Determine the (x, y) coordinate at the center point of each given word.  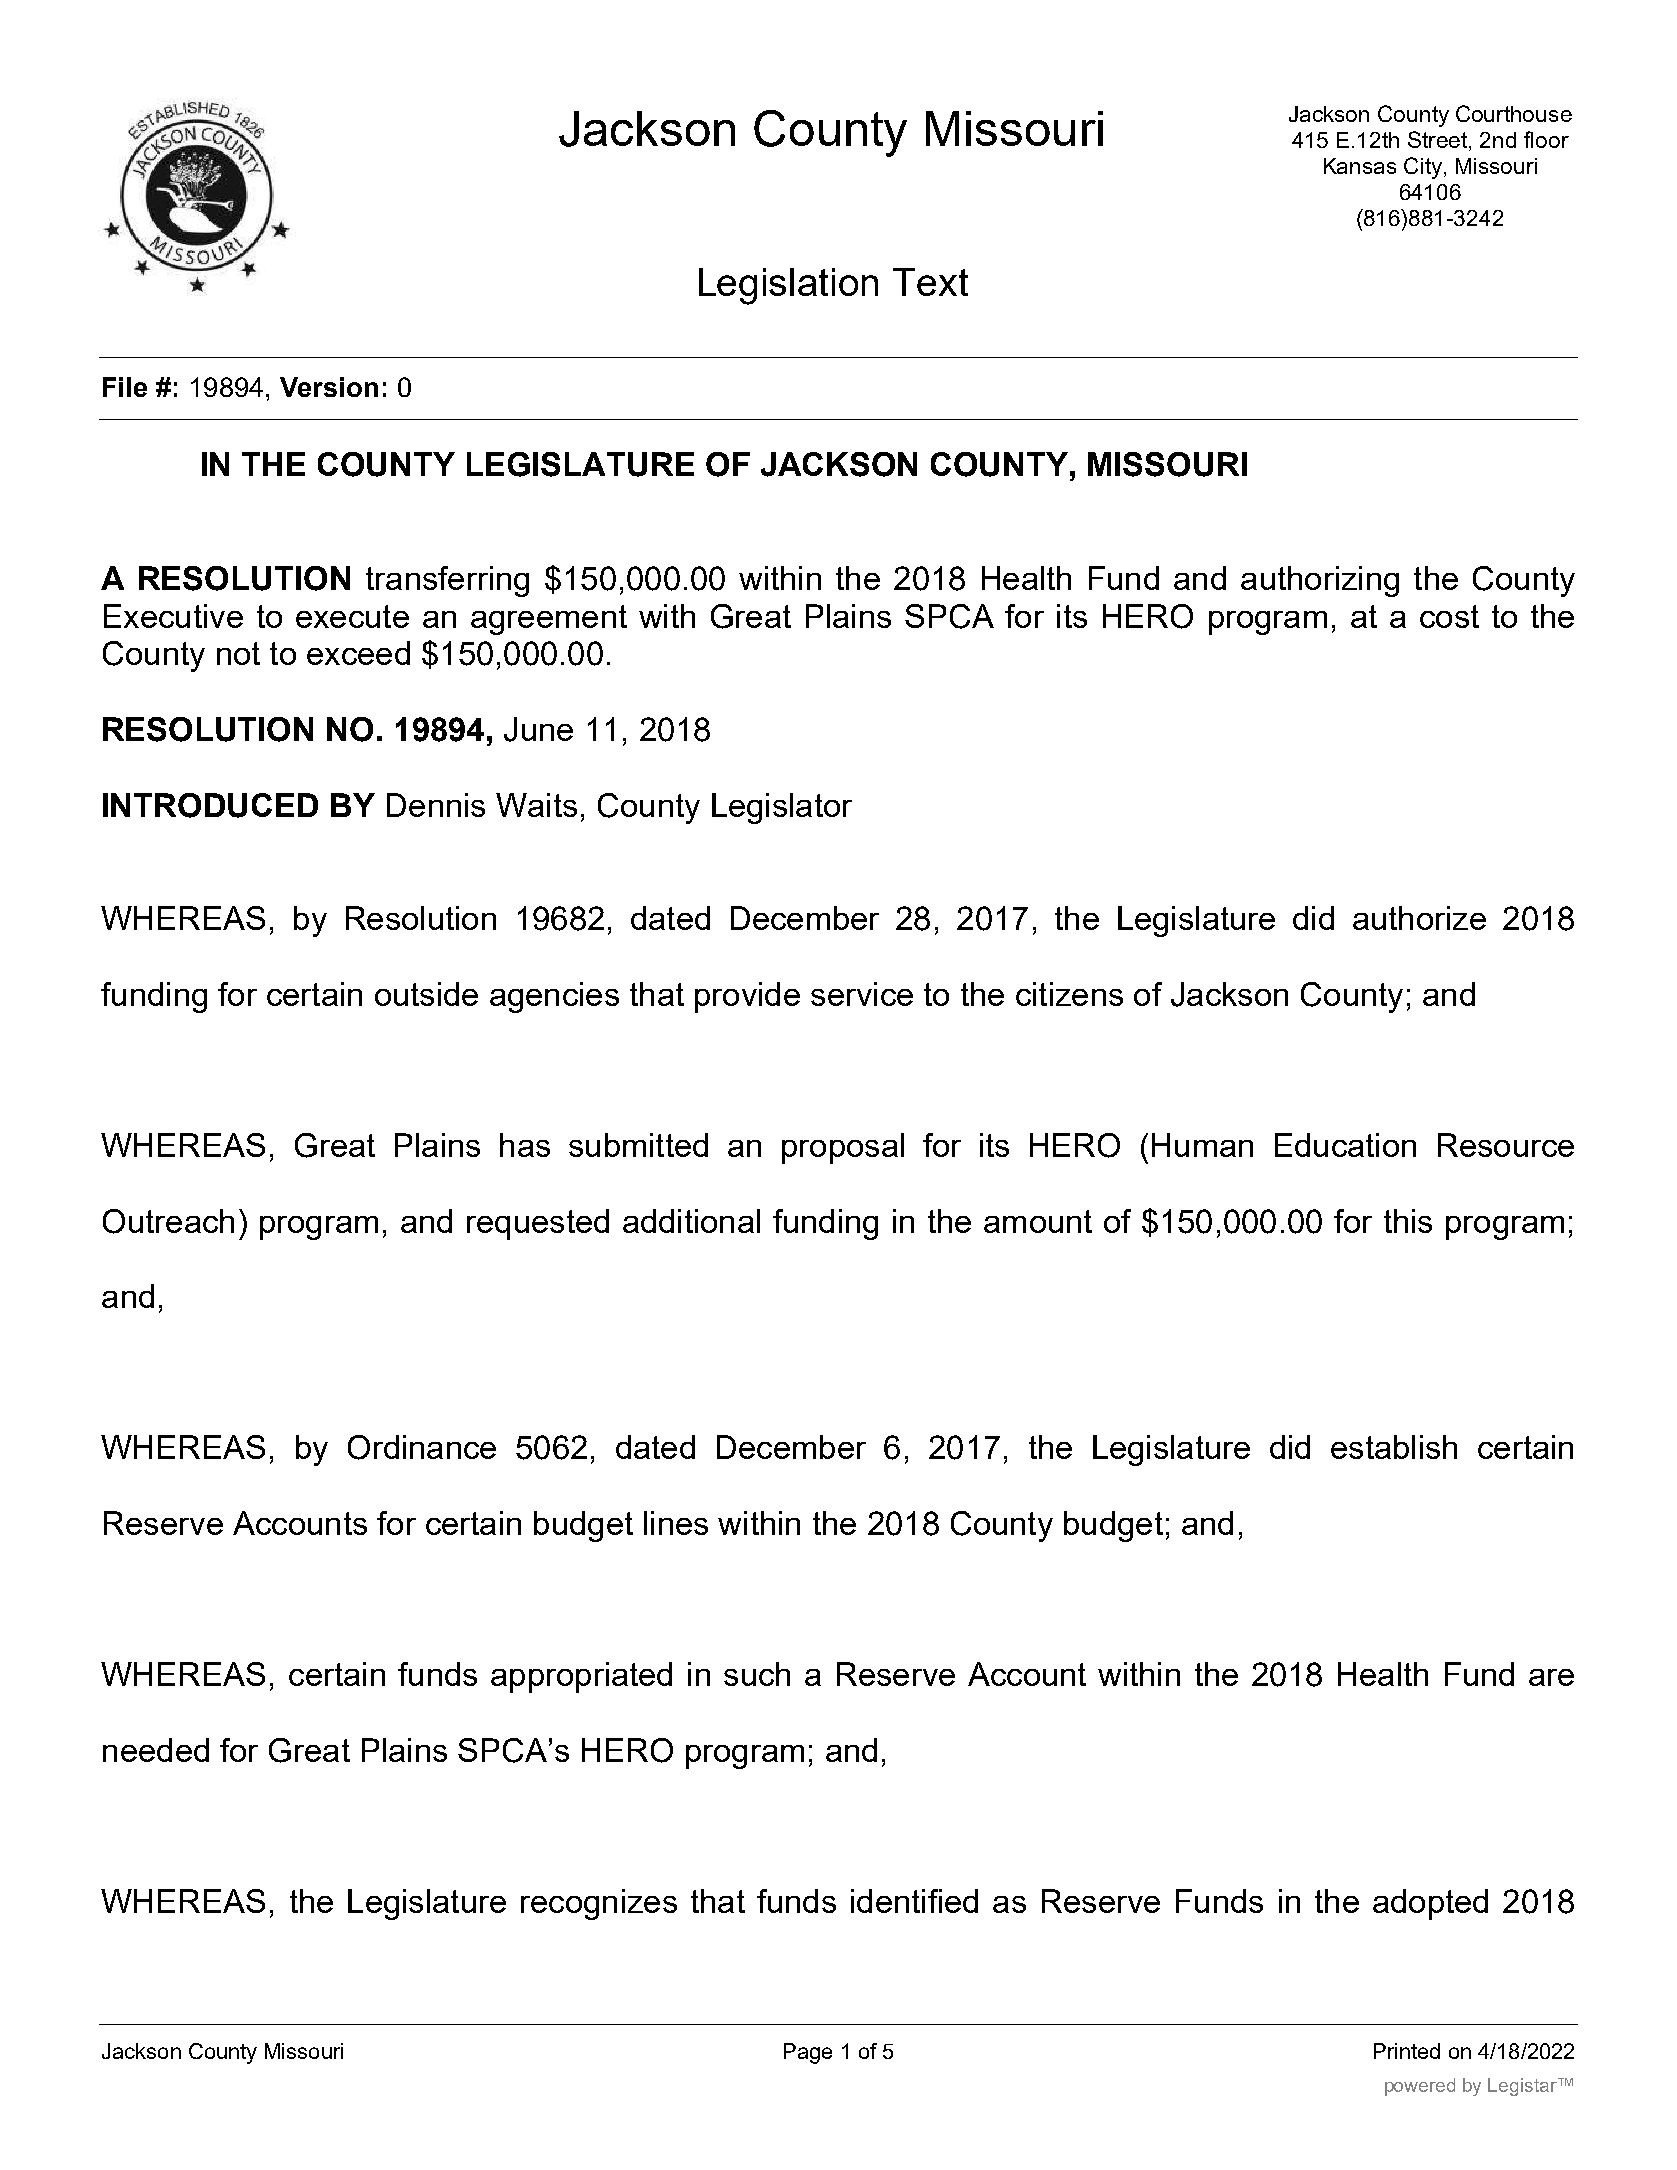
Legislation (788, 286)
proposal (843, 1148)
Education (1345, 1145)
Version (329, 387)
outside (426, 994)
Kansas (1360, 166)
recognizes (599, 1904)
